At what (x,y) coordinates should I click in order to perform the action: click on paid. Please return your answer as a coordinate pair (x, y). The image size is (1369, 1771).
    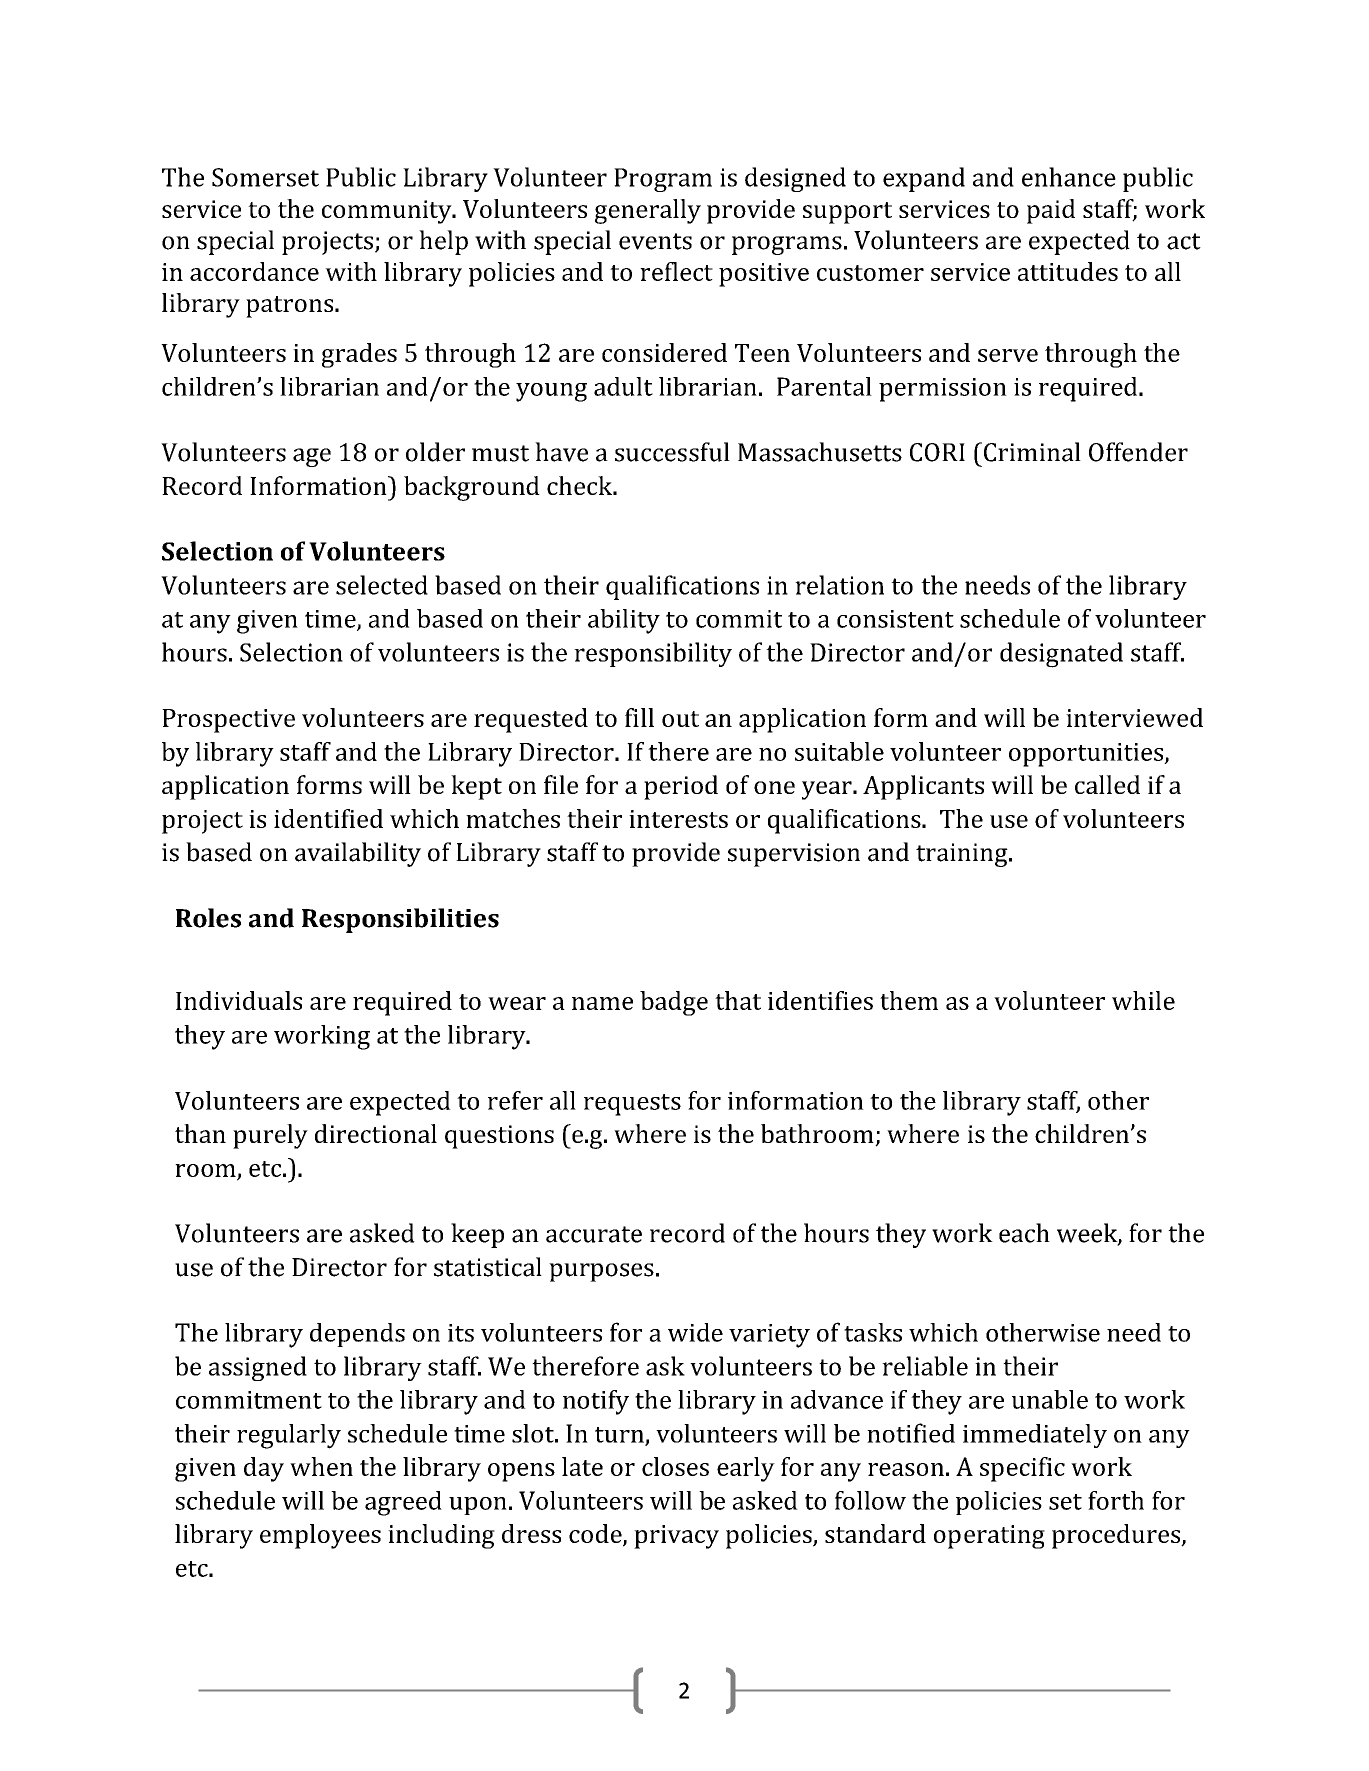
    Looking at the image, I should click on (1051, 211).
